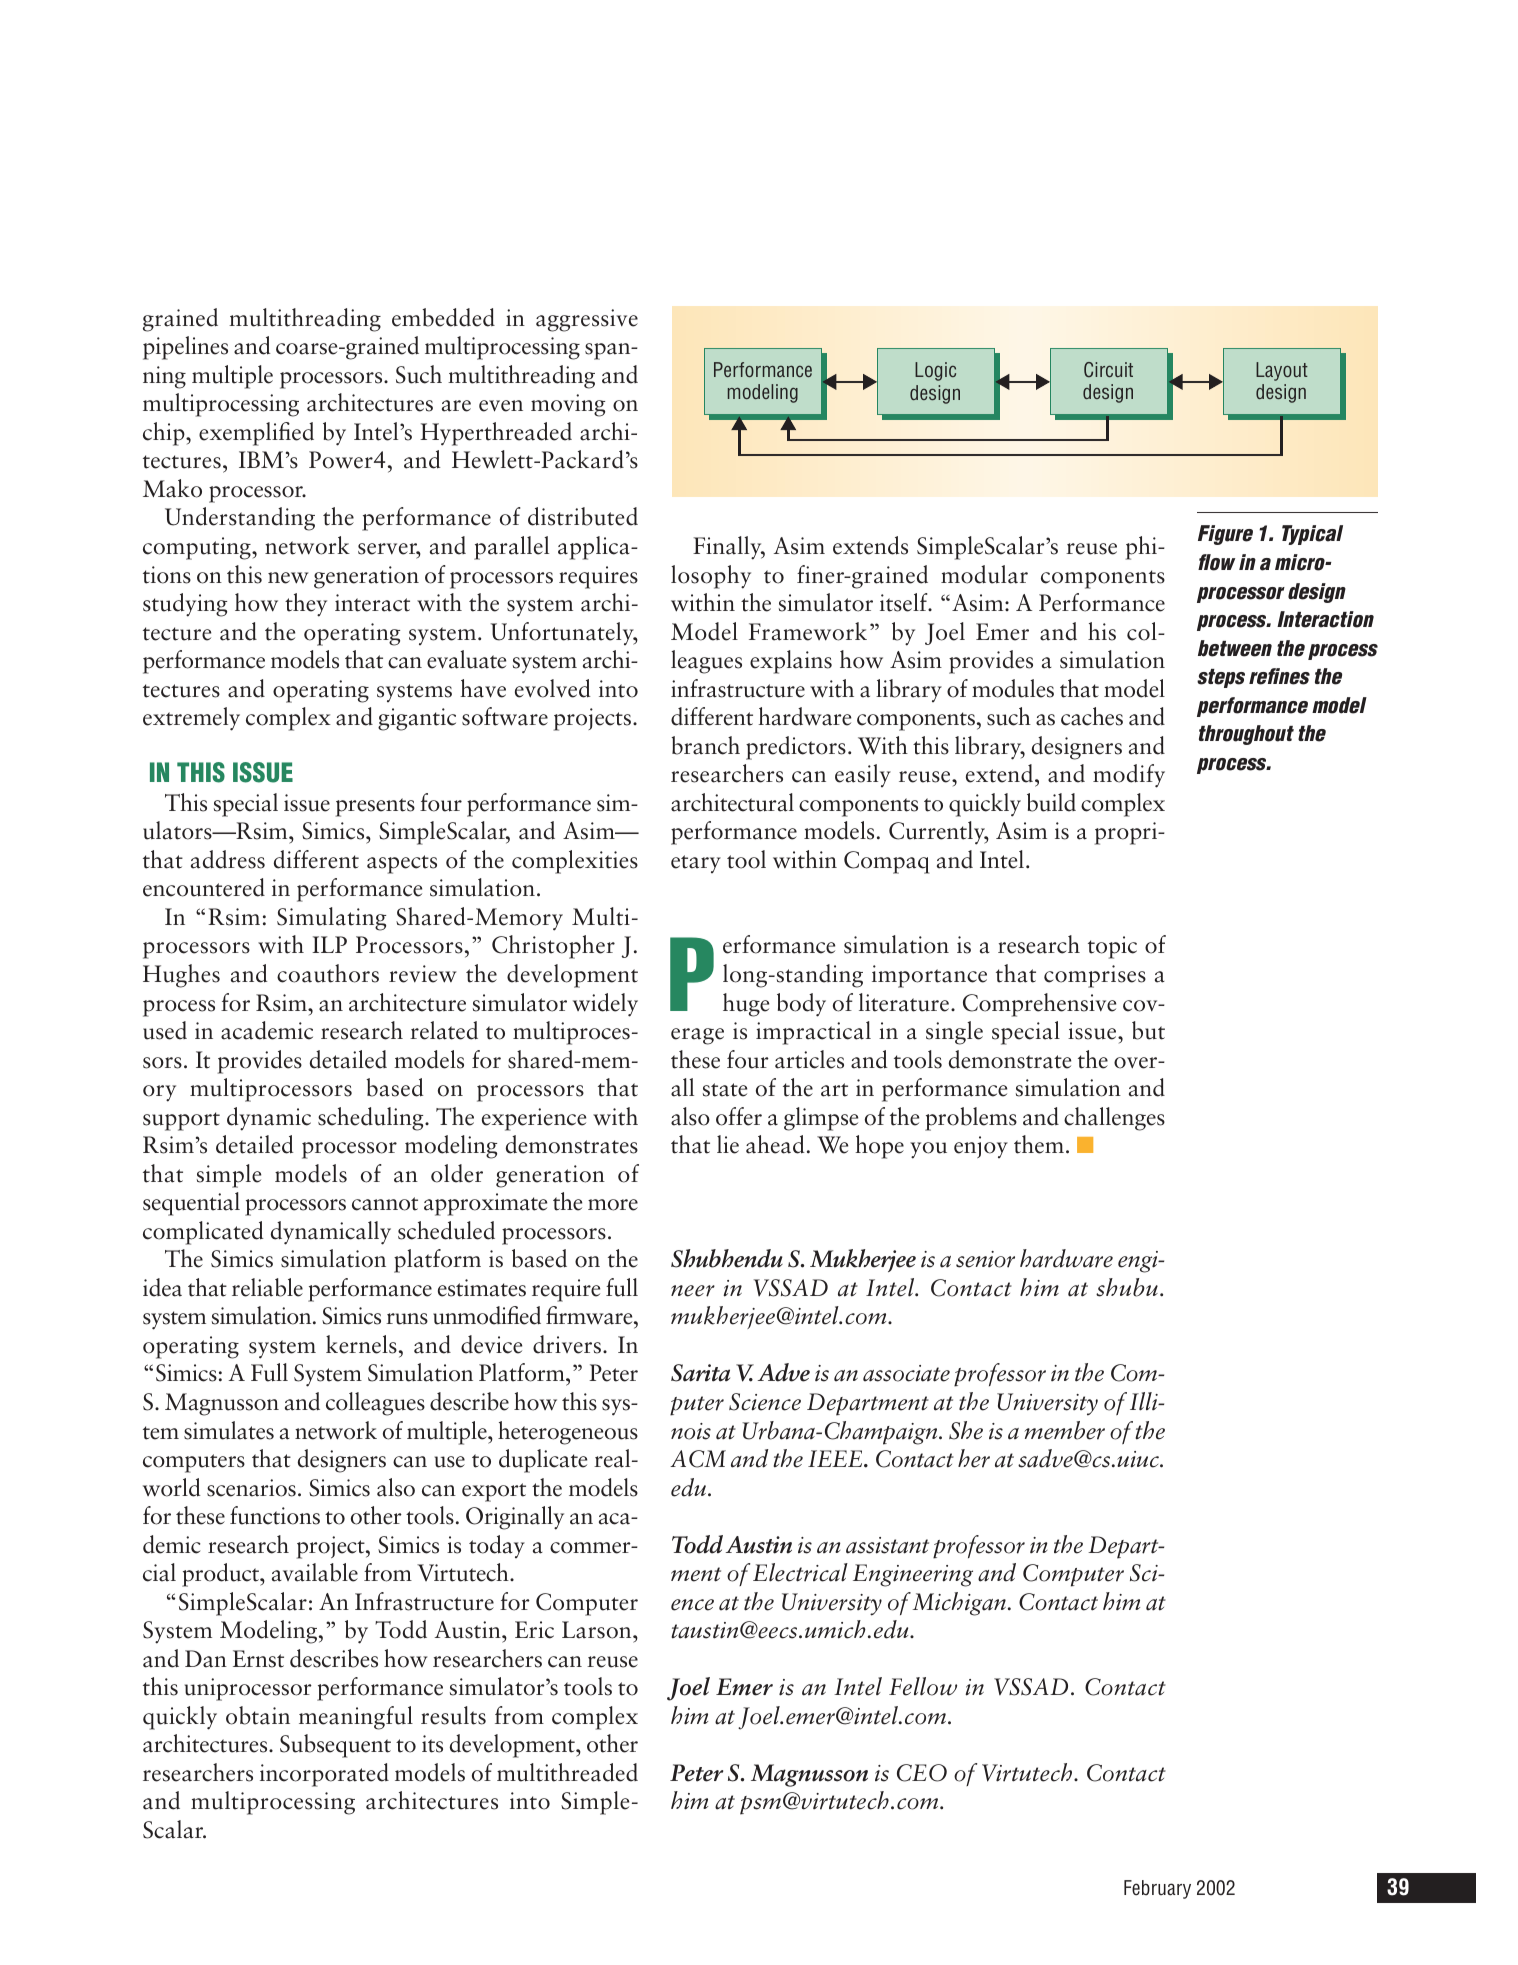 The width and height of the page is (1518, 1965). Describe the element at coordinates (922, 1773) in the page. I see `CEO` at that location.
